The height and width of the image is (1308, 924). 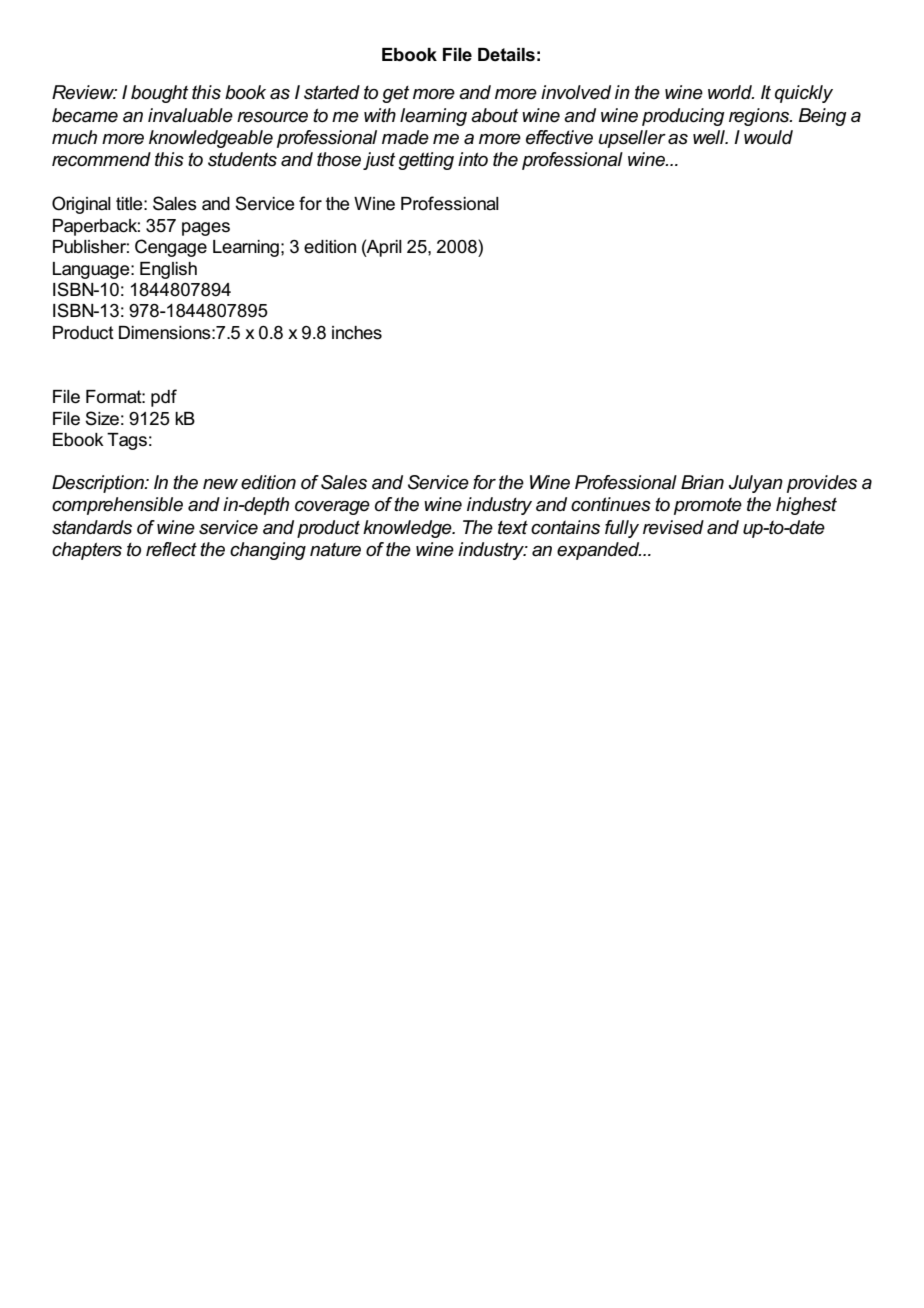 What do you see at coordinates (673, 527) in the image?
I see `revised` at bounding box center [673, 527].
